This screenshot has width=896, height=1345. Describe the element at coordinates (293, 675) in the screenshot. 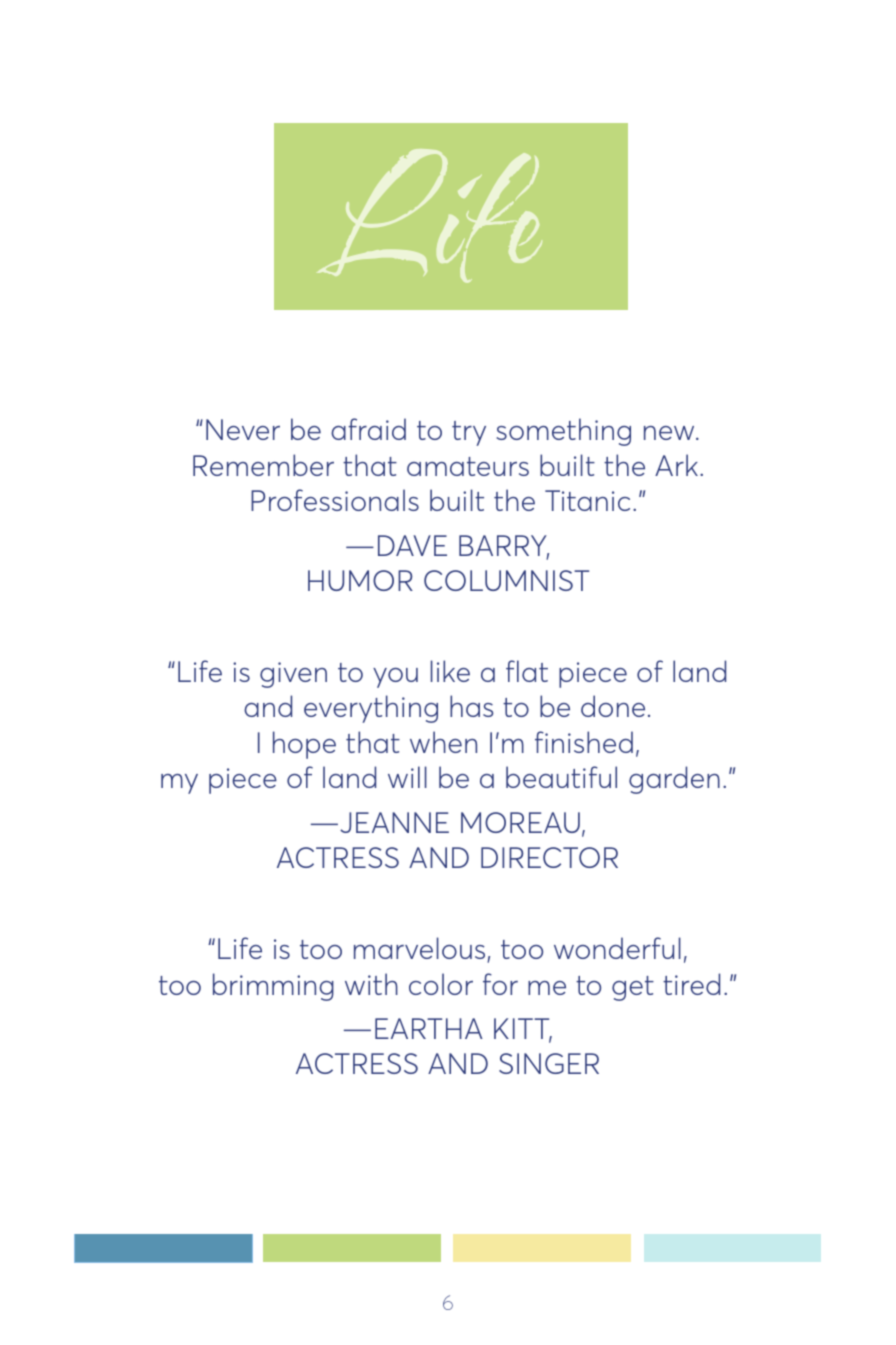

I see `given` at that location.
